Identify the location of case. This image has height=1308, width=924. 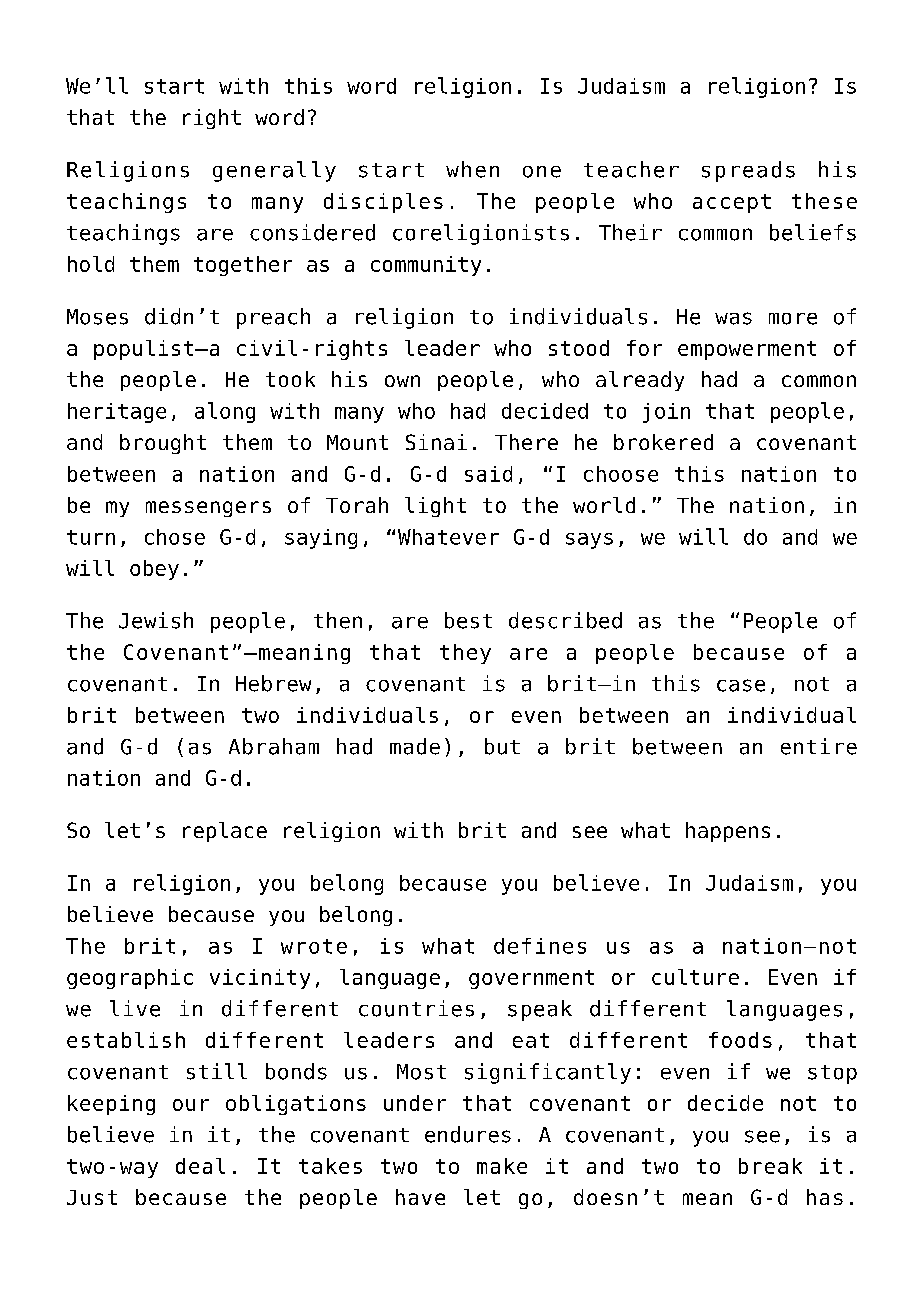
(741, 685).
